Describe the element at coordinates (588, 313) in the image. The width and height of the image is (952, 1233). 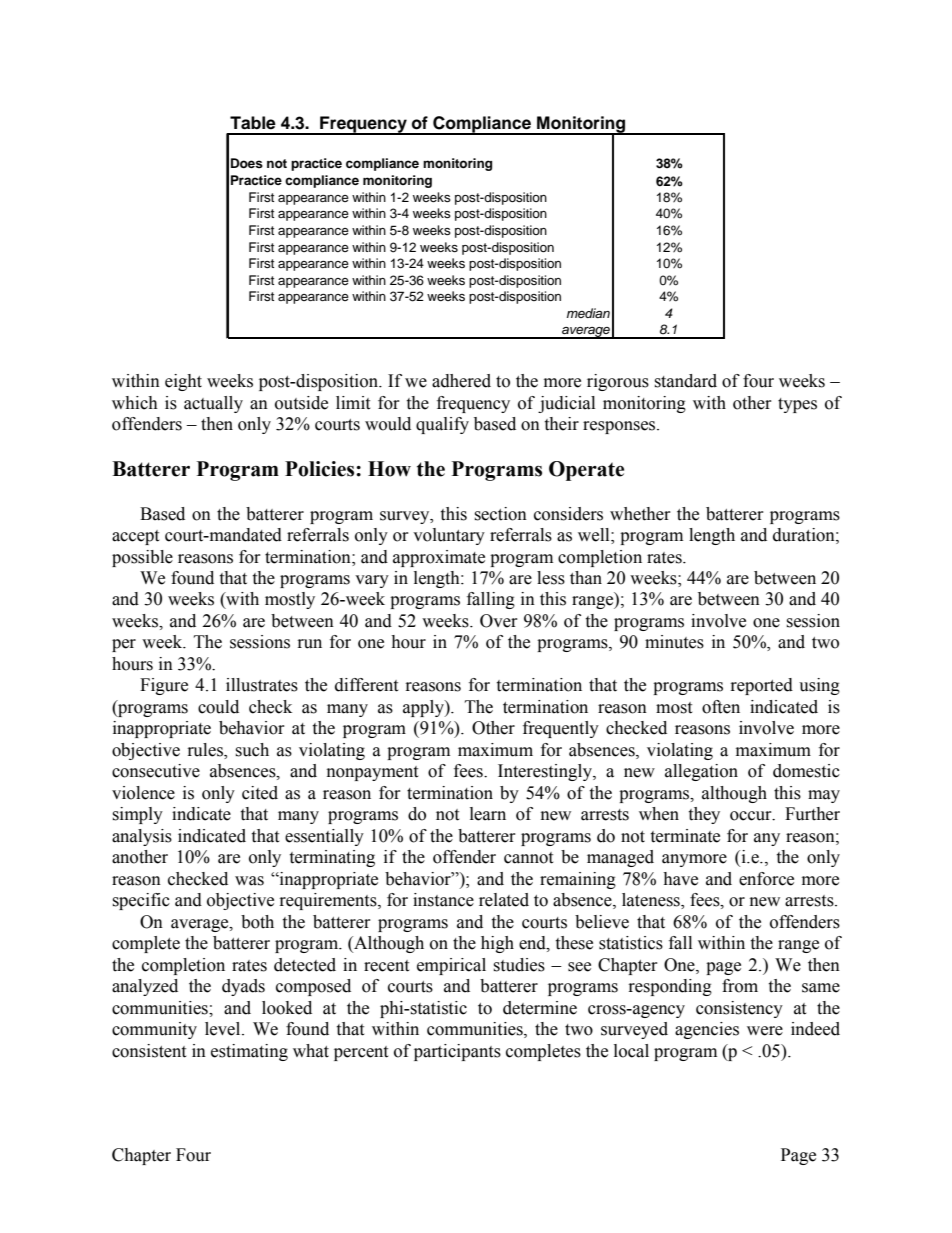
I see `median` at that location.
